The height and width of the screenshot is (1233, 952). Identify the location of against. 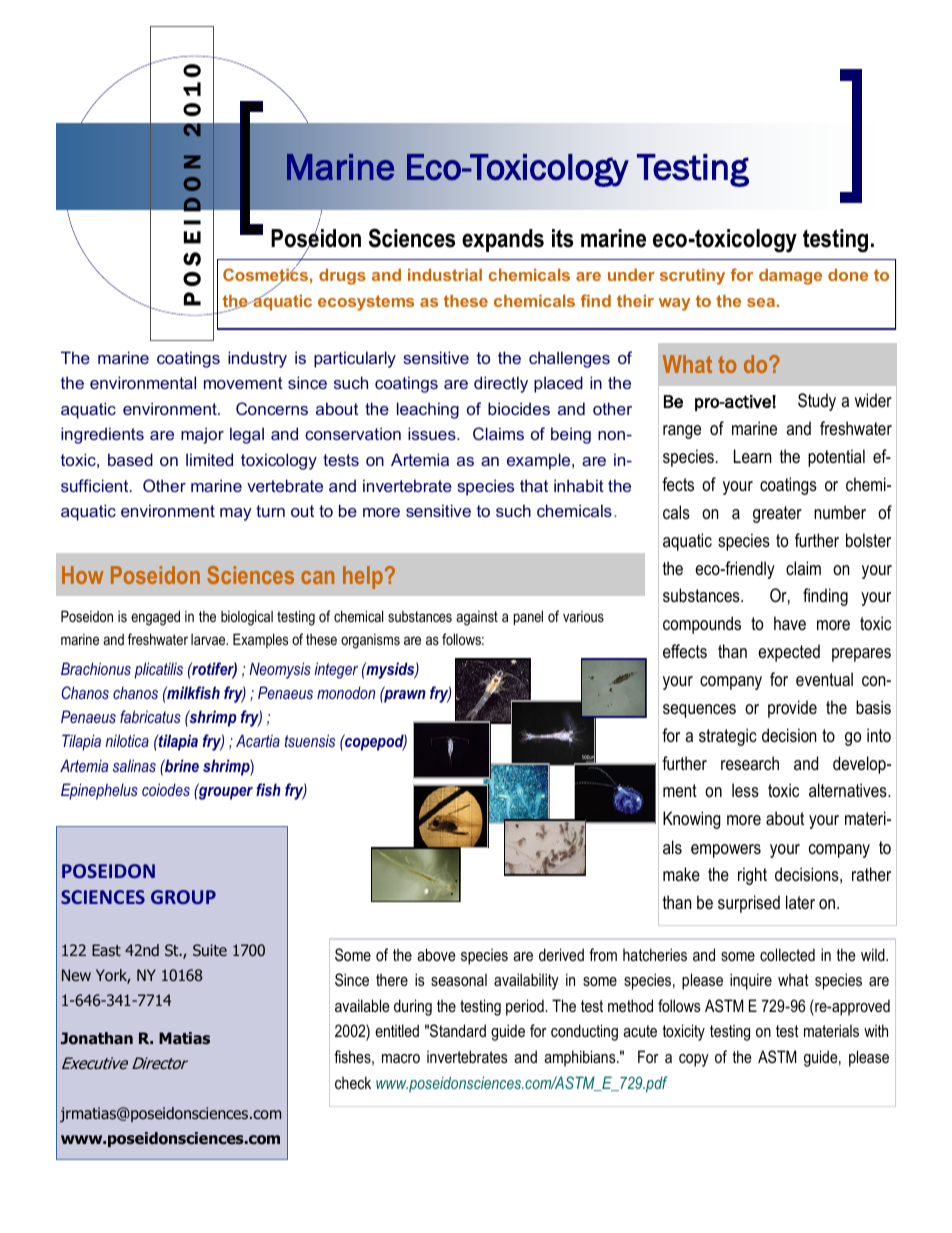
(477, 618).
